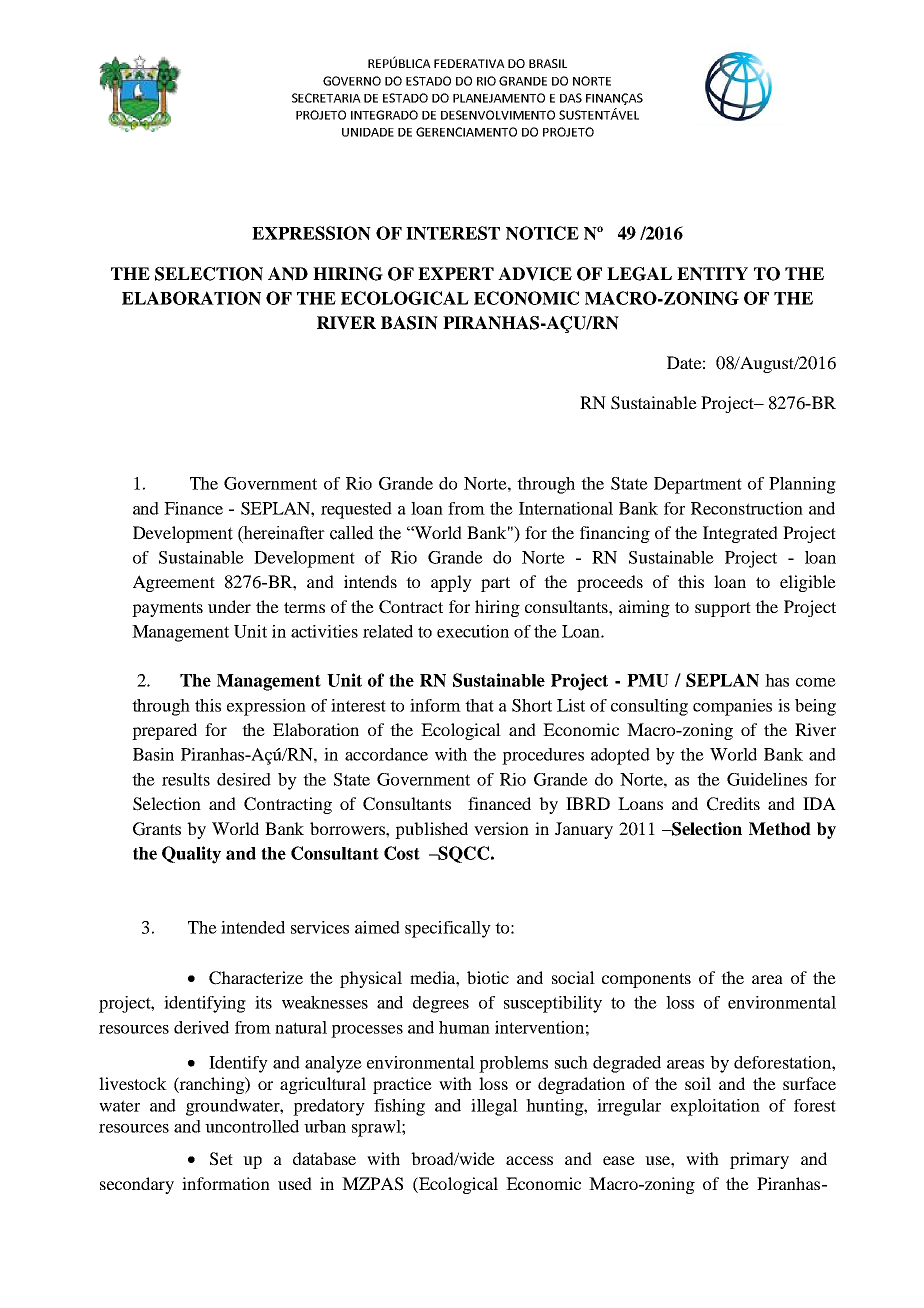 This screenshot has height=1308, width=924. I want to click on International, so click(566, 508).
